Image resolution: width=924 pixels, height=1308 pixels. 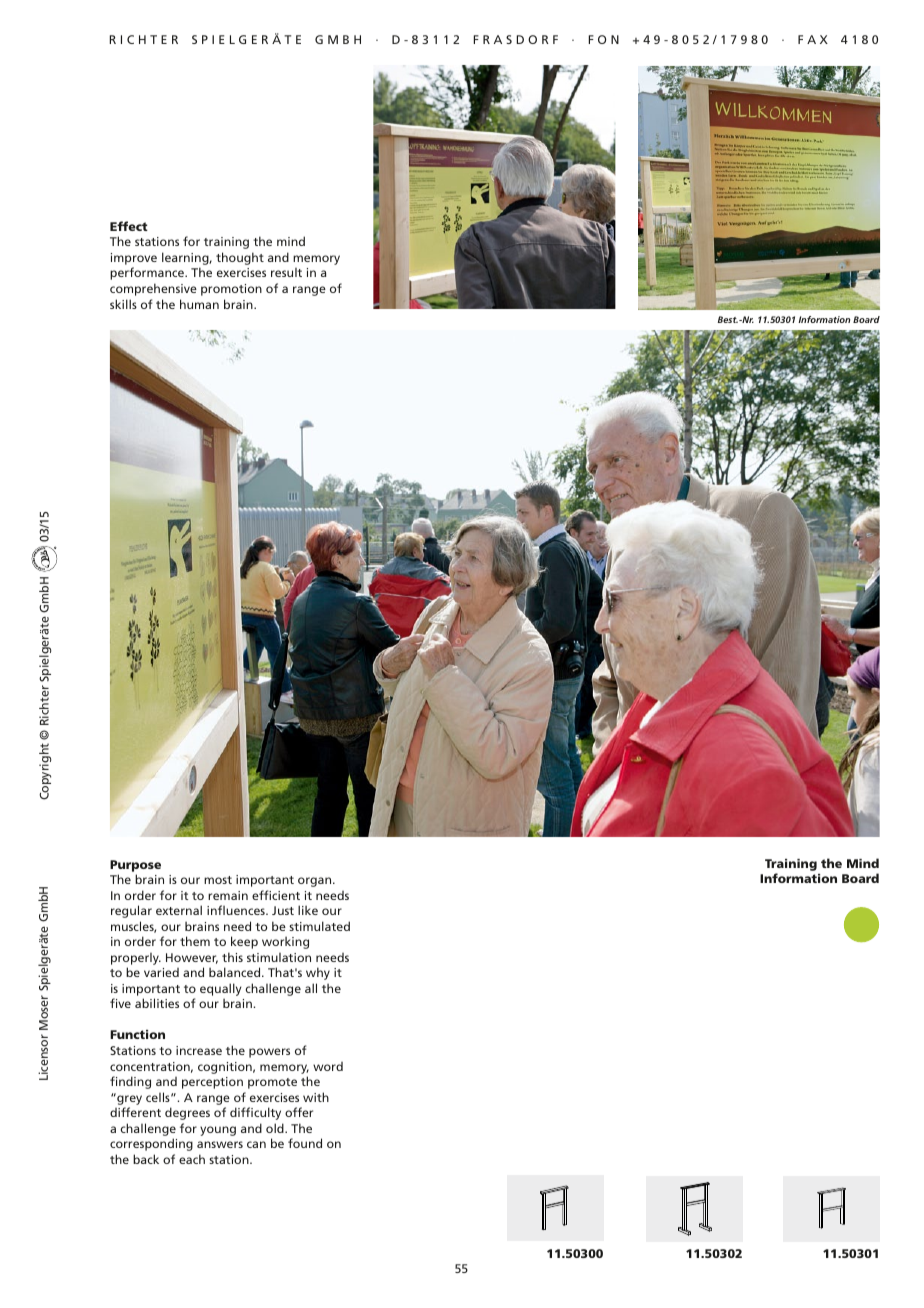 I want to click on human, so click(x=199, y=304).
